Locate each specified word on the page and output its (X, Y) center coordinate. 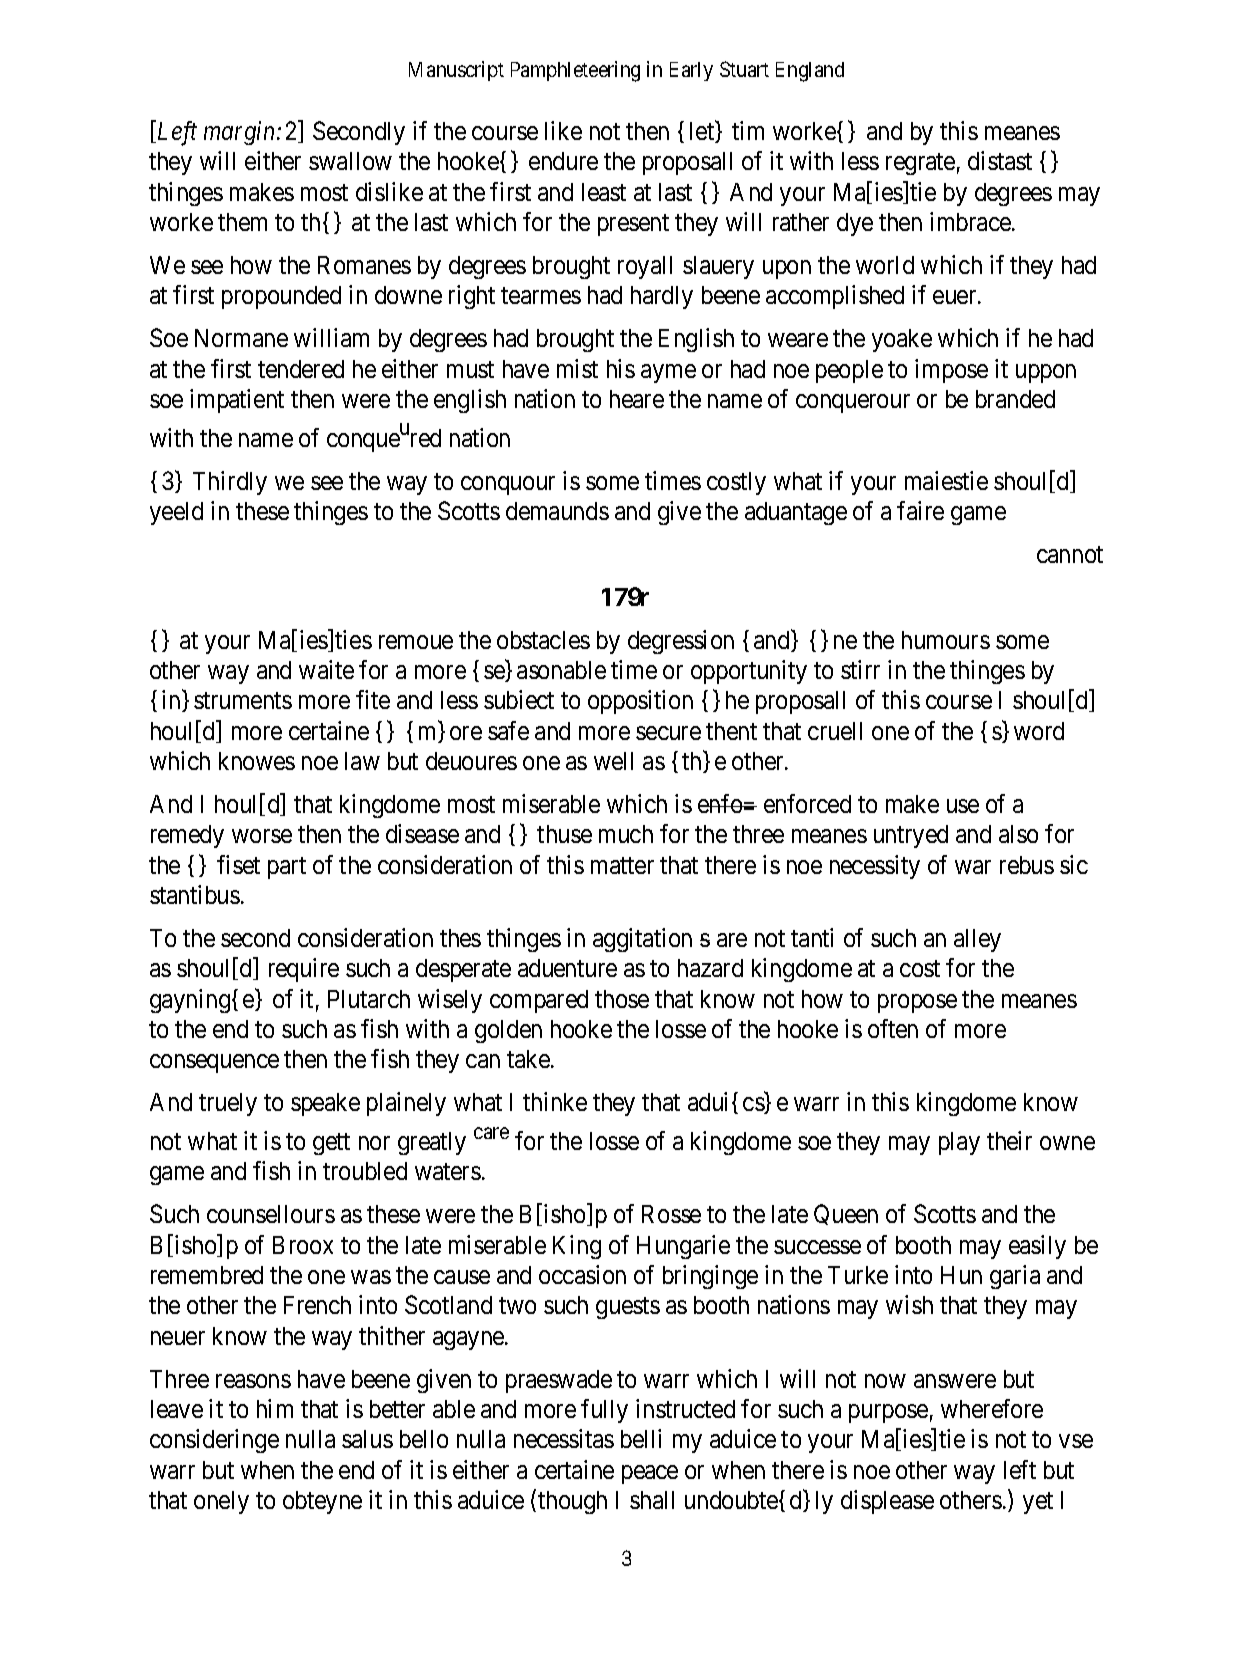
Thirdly (230, 483)
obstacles (543, 640)
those (622, 999)
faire (920, 510)
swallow (350, 161)
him (275, 1408)
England (810, 72)
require (304, 970)
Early (691, 71)
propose (917, 1003)
